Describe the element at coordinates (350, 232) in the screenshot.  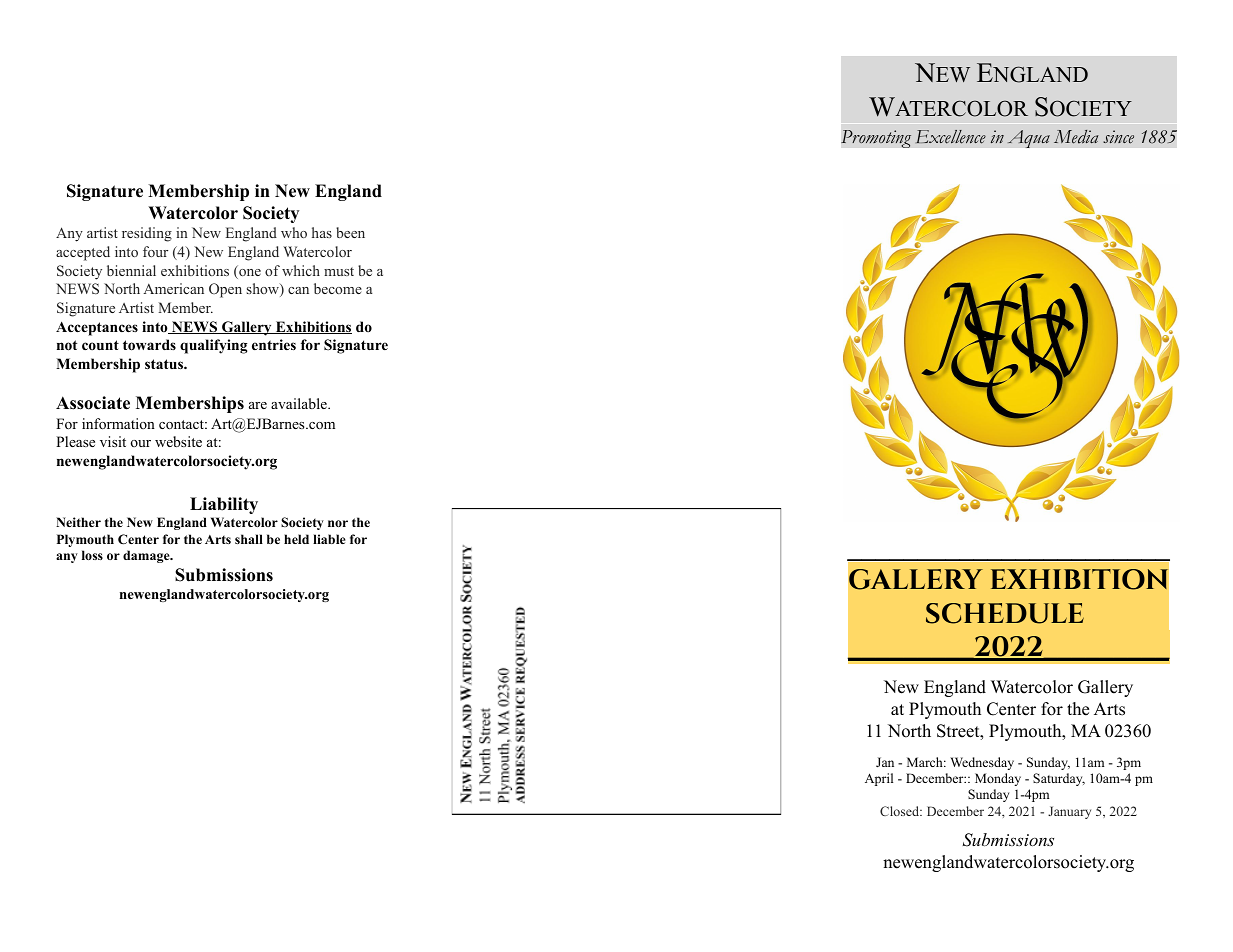
I see `been` at that location.
